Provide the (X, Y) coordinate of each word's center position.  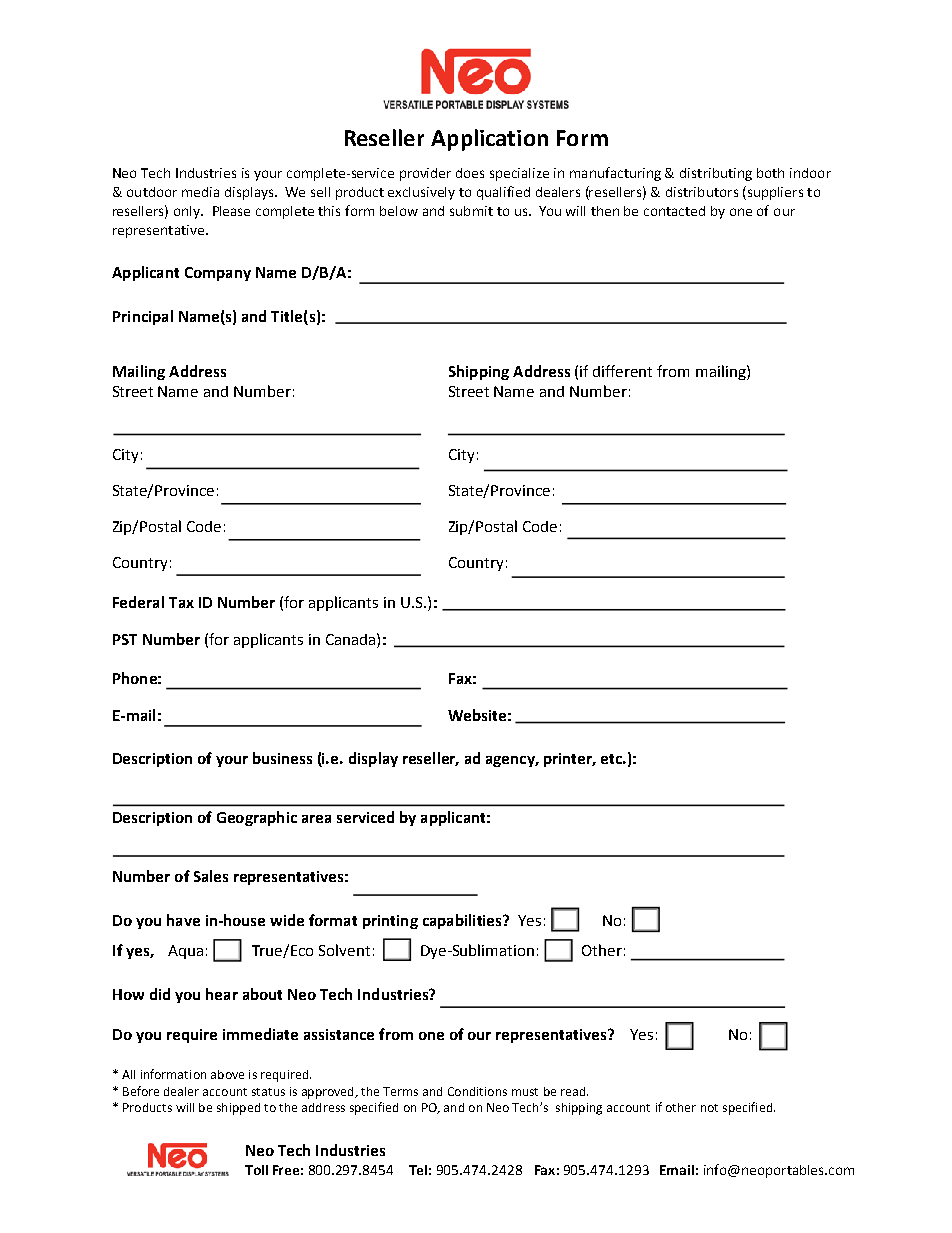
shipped (238, 1109)
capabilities (463, 921)
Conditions (477, 1091)
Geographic (257, 818)
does (470, 173)
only (188, 212)
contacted (674, 211)
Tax (181, 602)
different (622, 371)
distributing (716, 174)
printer (569, 760)
